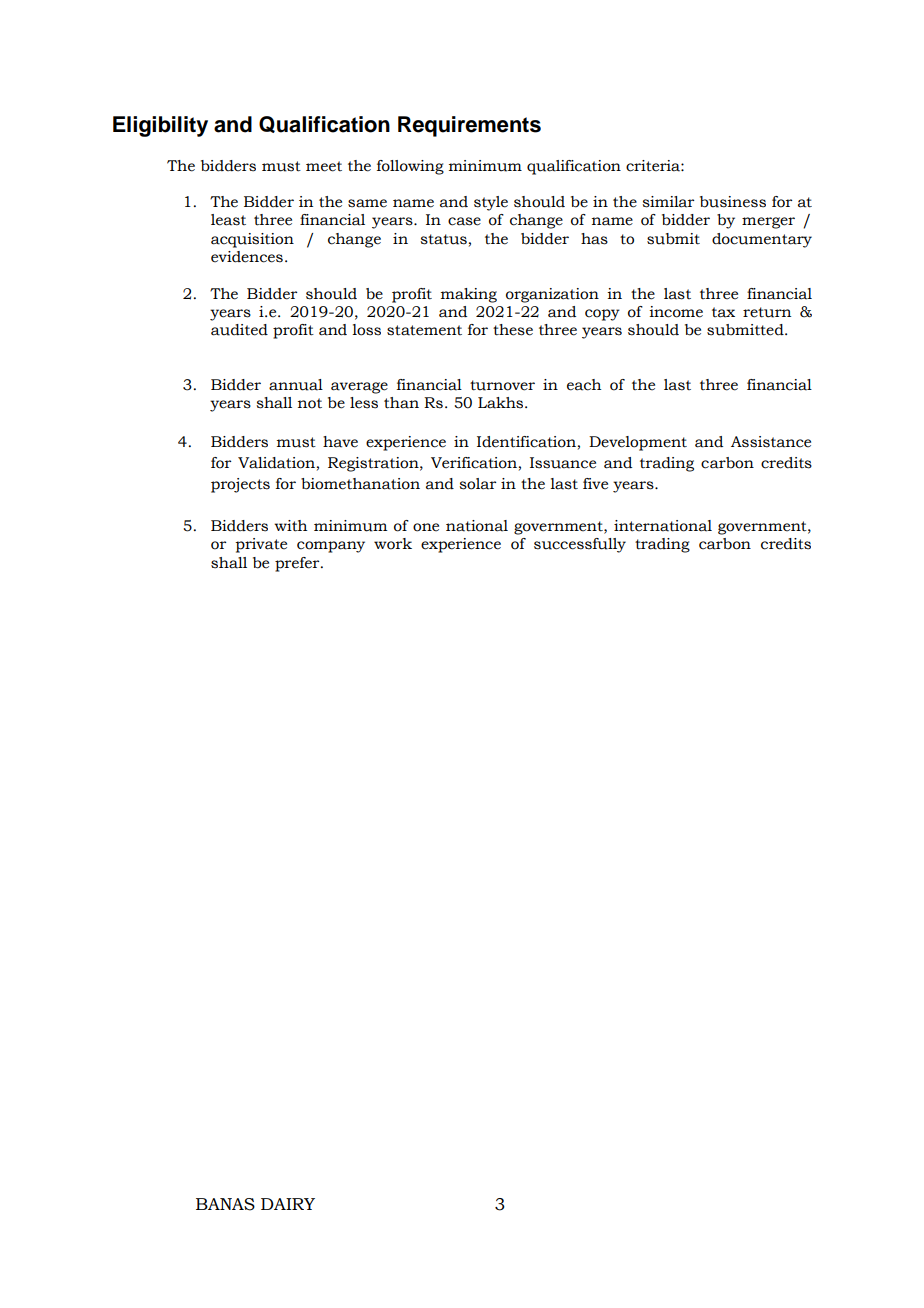 This page has height=1308, width=924. I want to click on company, so click(331, 547).
